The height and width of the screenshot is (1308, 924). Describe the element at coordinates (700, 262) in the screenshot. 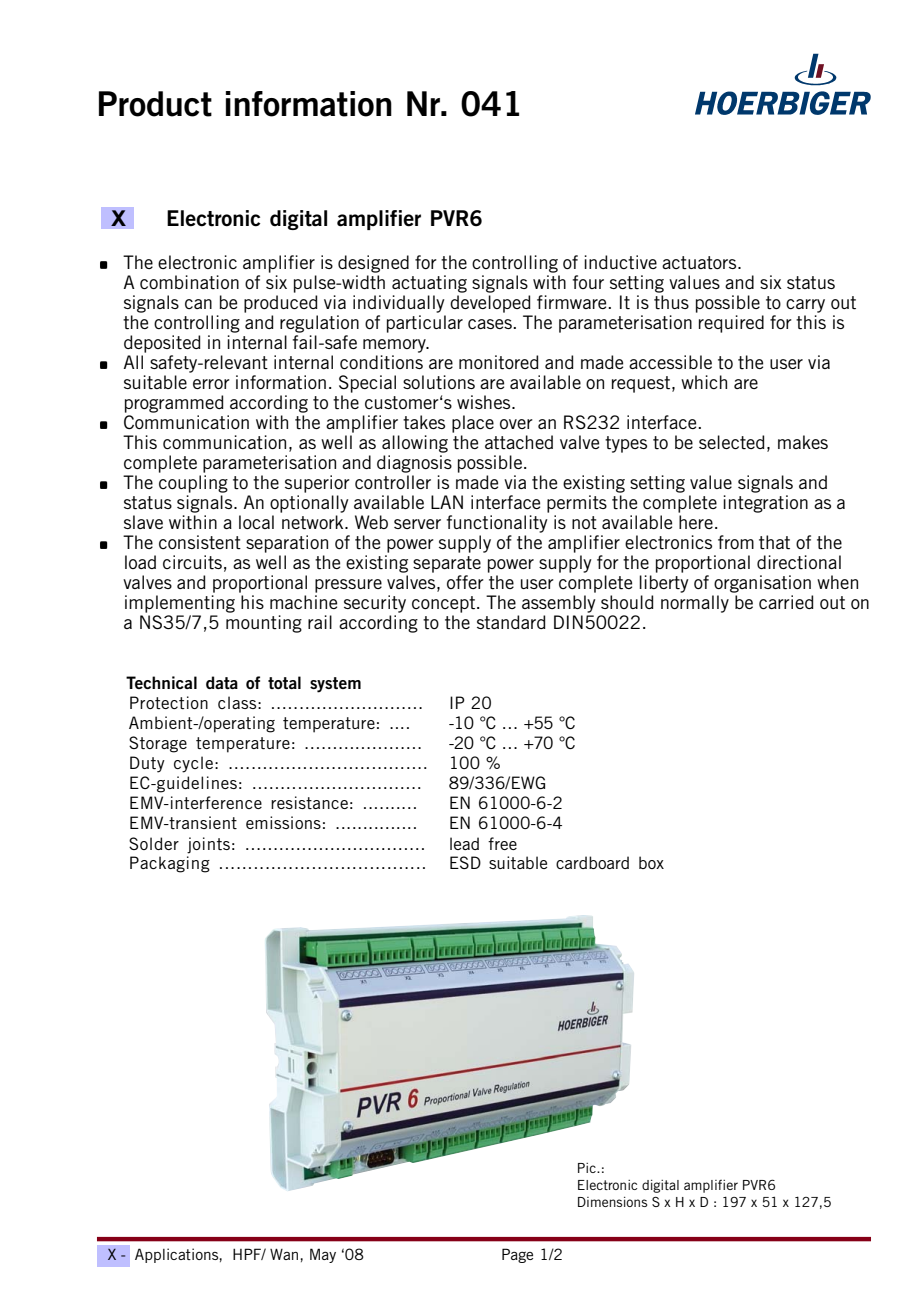

I see `actuators` at that location.
